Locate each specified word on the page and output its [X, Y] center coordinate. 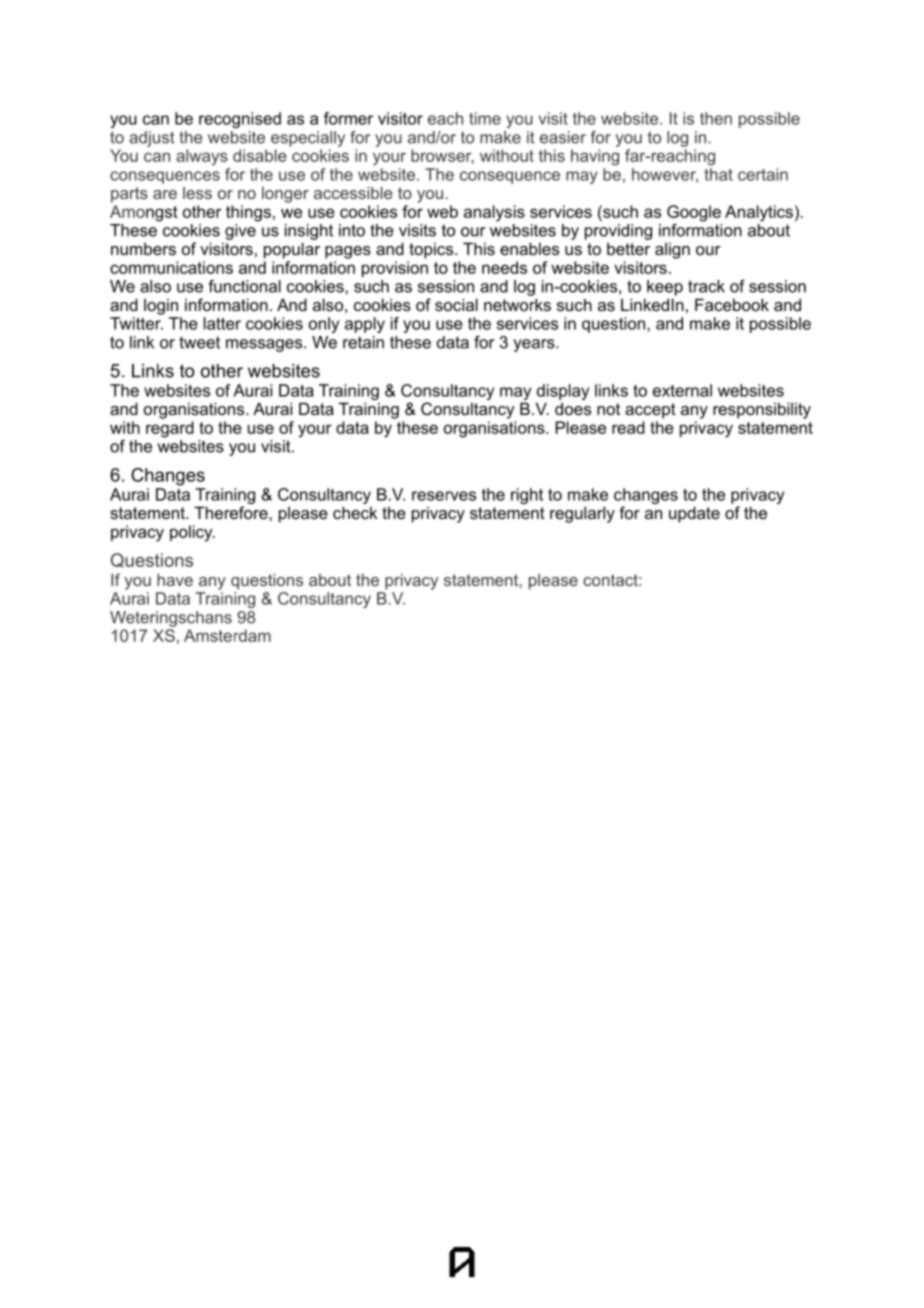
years [535, 345]
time [485, 118]
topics [432, 250]
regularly [582, 514]
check [355, 512]
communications [171, 267]
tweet [199, 342]
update [694, 514]
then [716, 118]
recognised [240, 120]
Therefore [232, 512]
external [682, 390]
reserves [444, 496]
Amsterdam [227, 635]
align [672, 250]
